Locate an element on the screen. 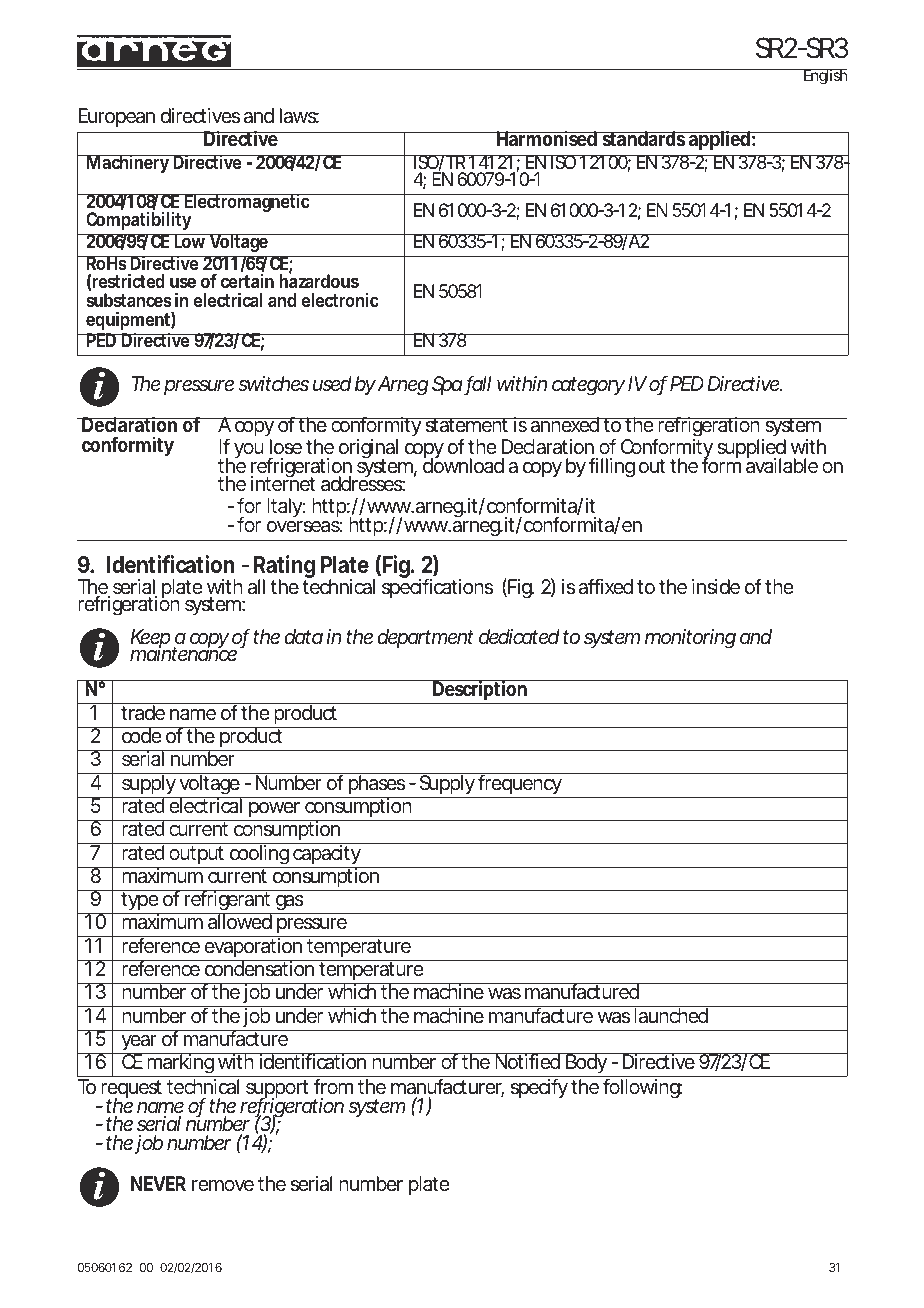  English is located at coordinates (824, 77).
